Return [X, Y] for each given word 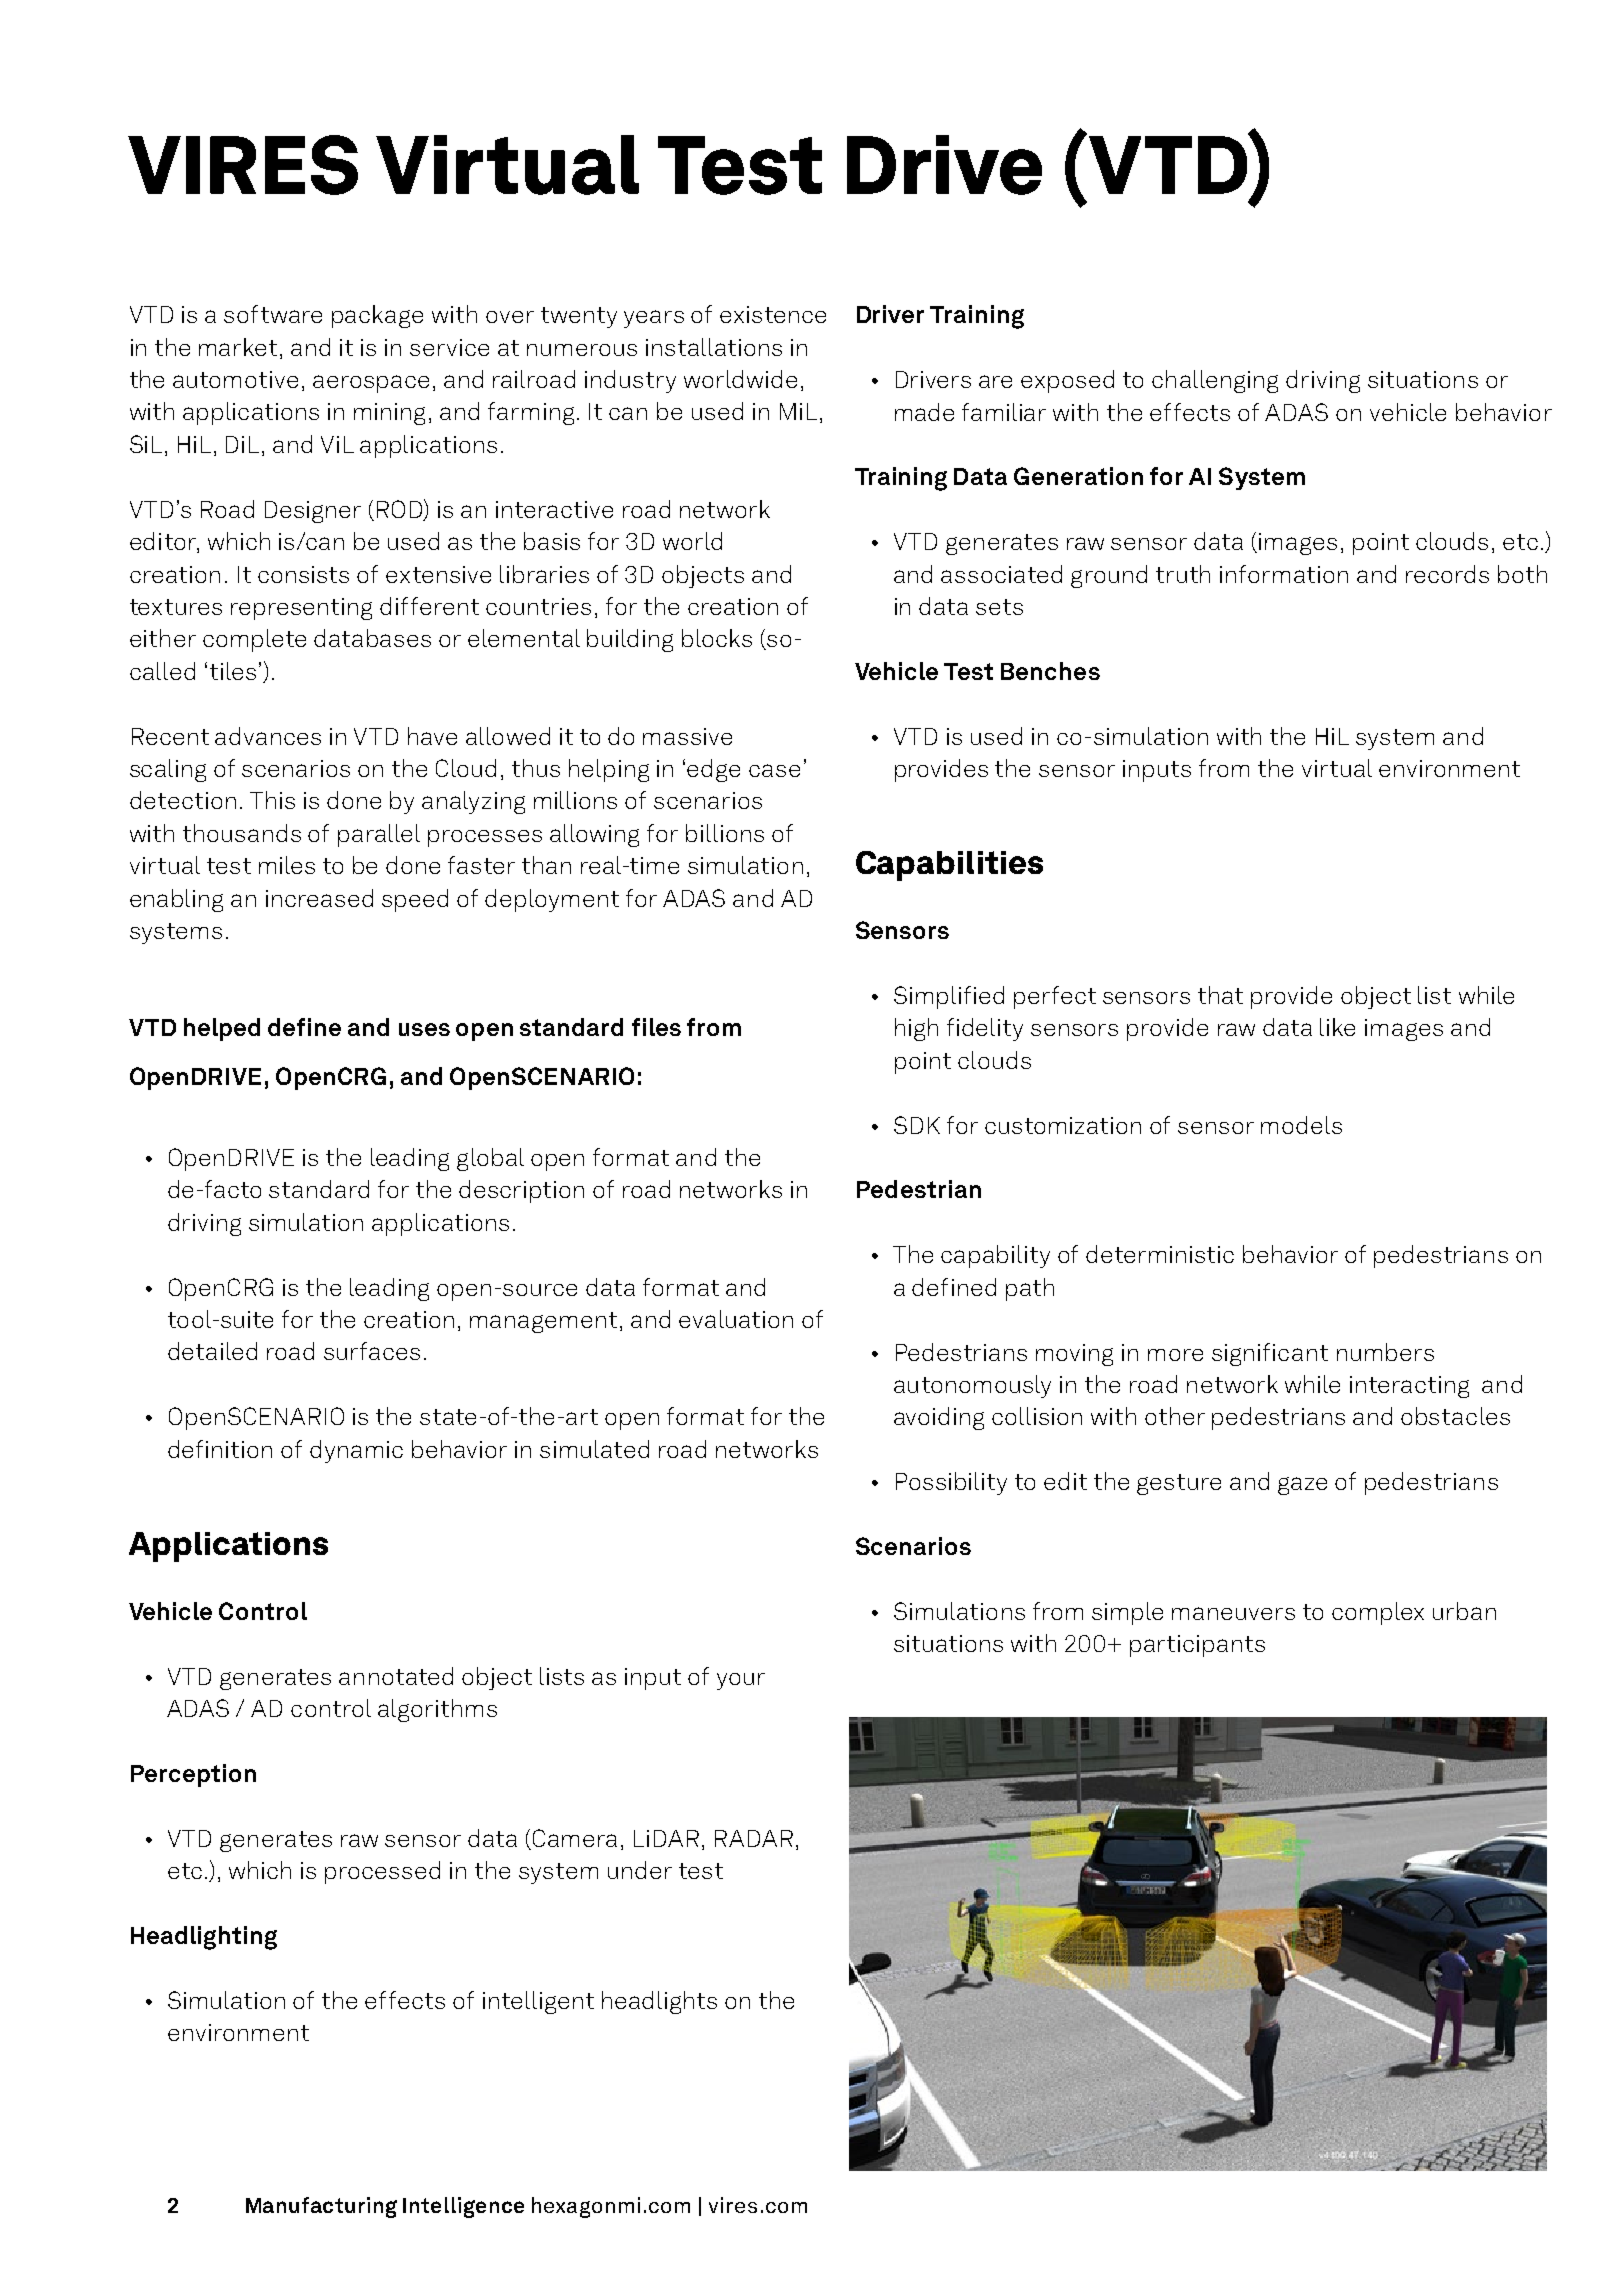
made [924, 412]
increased [319, 898]
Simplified [949, 997]
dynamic [356, 1451]
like [1337, 1027]
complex [1378, 1613]
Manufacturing [321, 2207]
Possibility [951, 1483]
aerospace [371, 384]
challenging [1215, 381]
